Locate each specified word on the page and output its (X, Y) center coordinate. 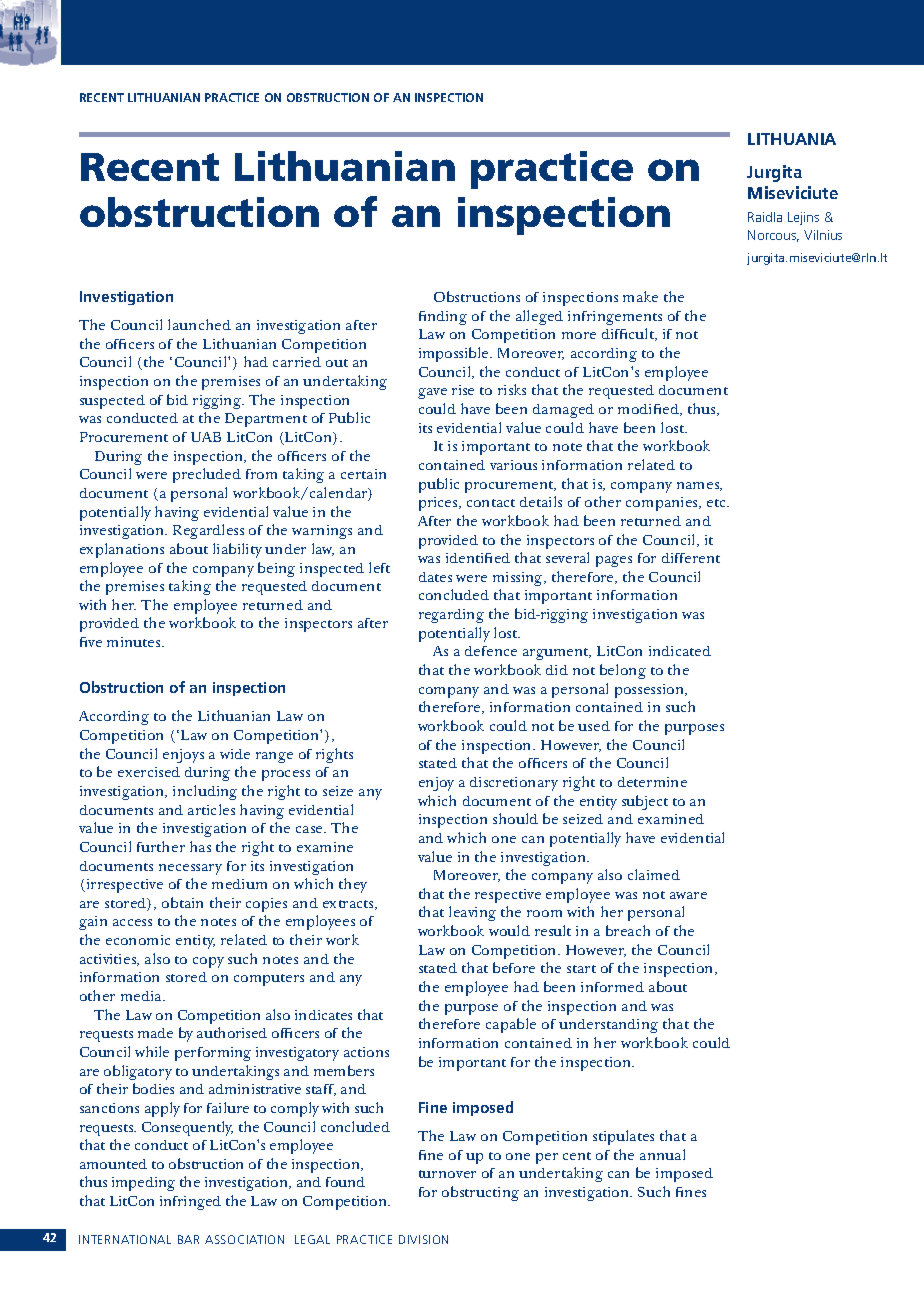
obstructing (480, 1193)
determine (652, 782)
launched (199, 324)
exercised (149, 772)
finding (443, 318)
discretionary (514, 784)
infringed (190, 1203)
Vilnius (823, 235)
